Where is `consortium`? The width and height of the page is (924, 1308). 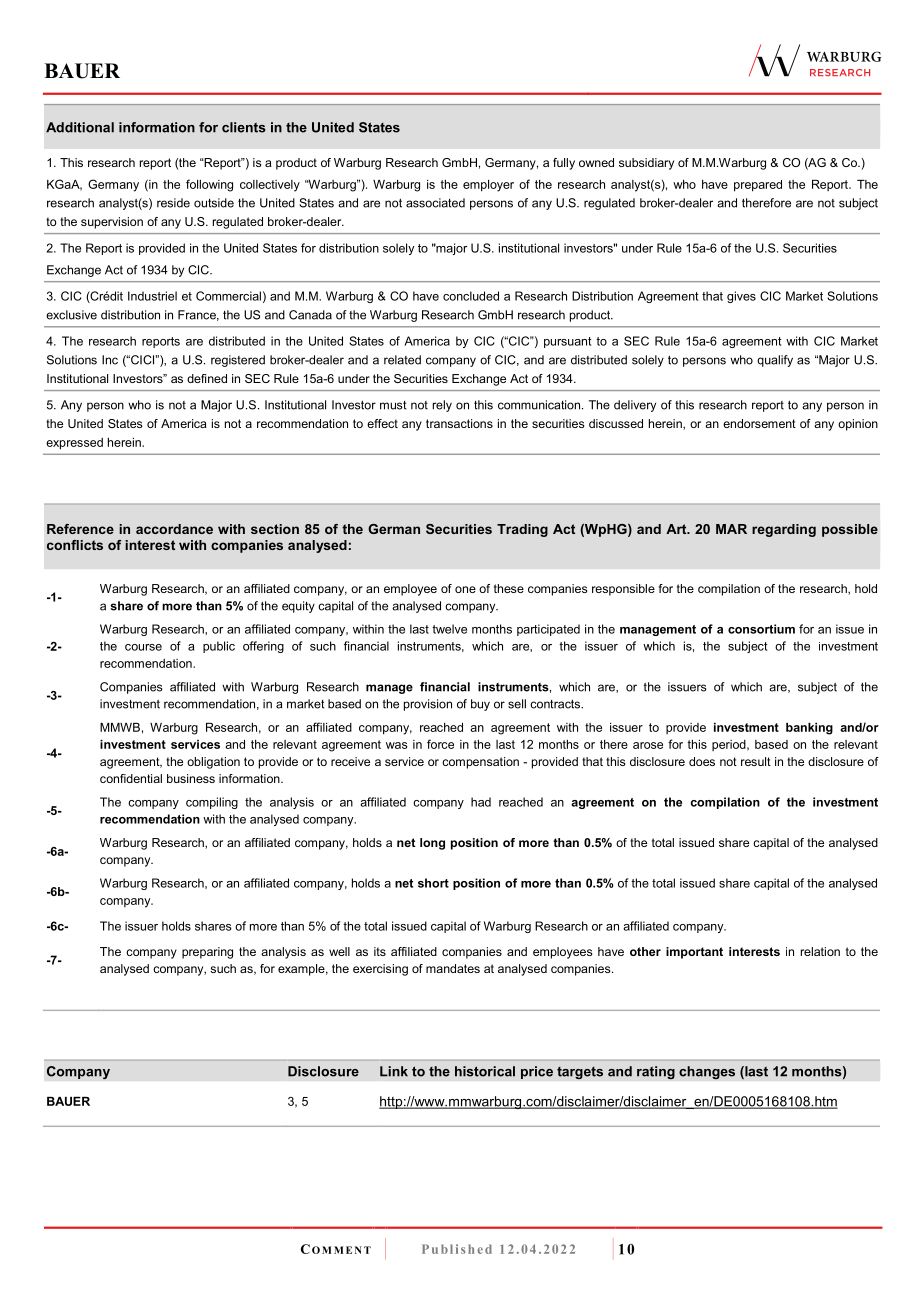
consortium is located at coordinates (761, 629).
